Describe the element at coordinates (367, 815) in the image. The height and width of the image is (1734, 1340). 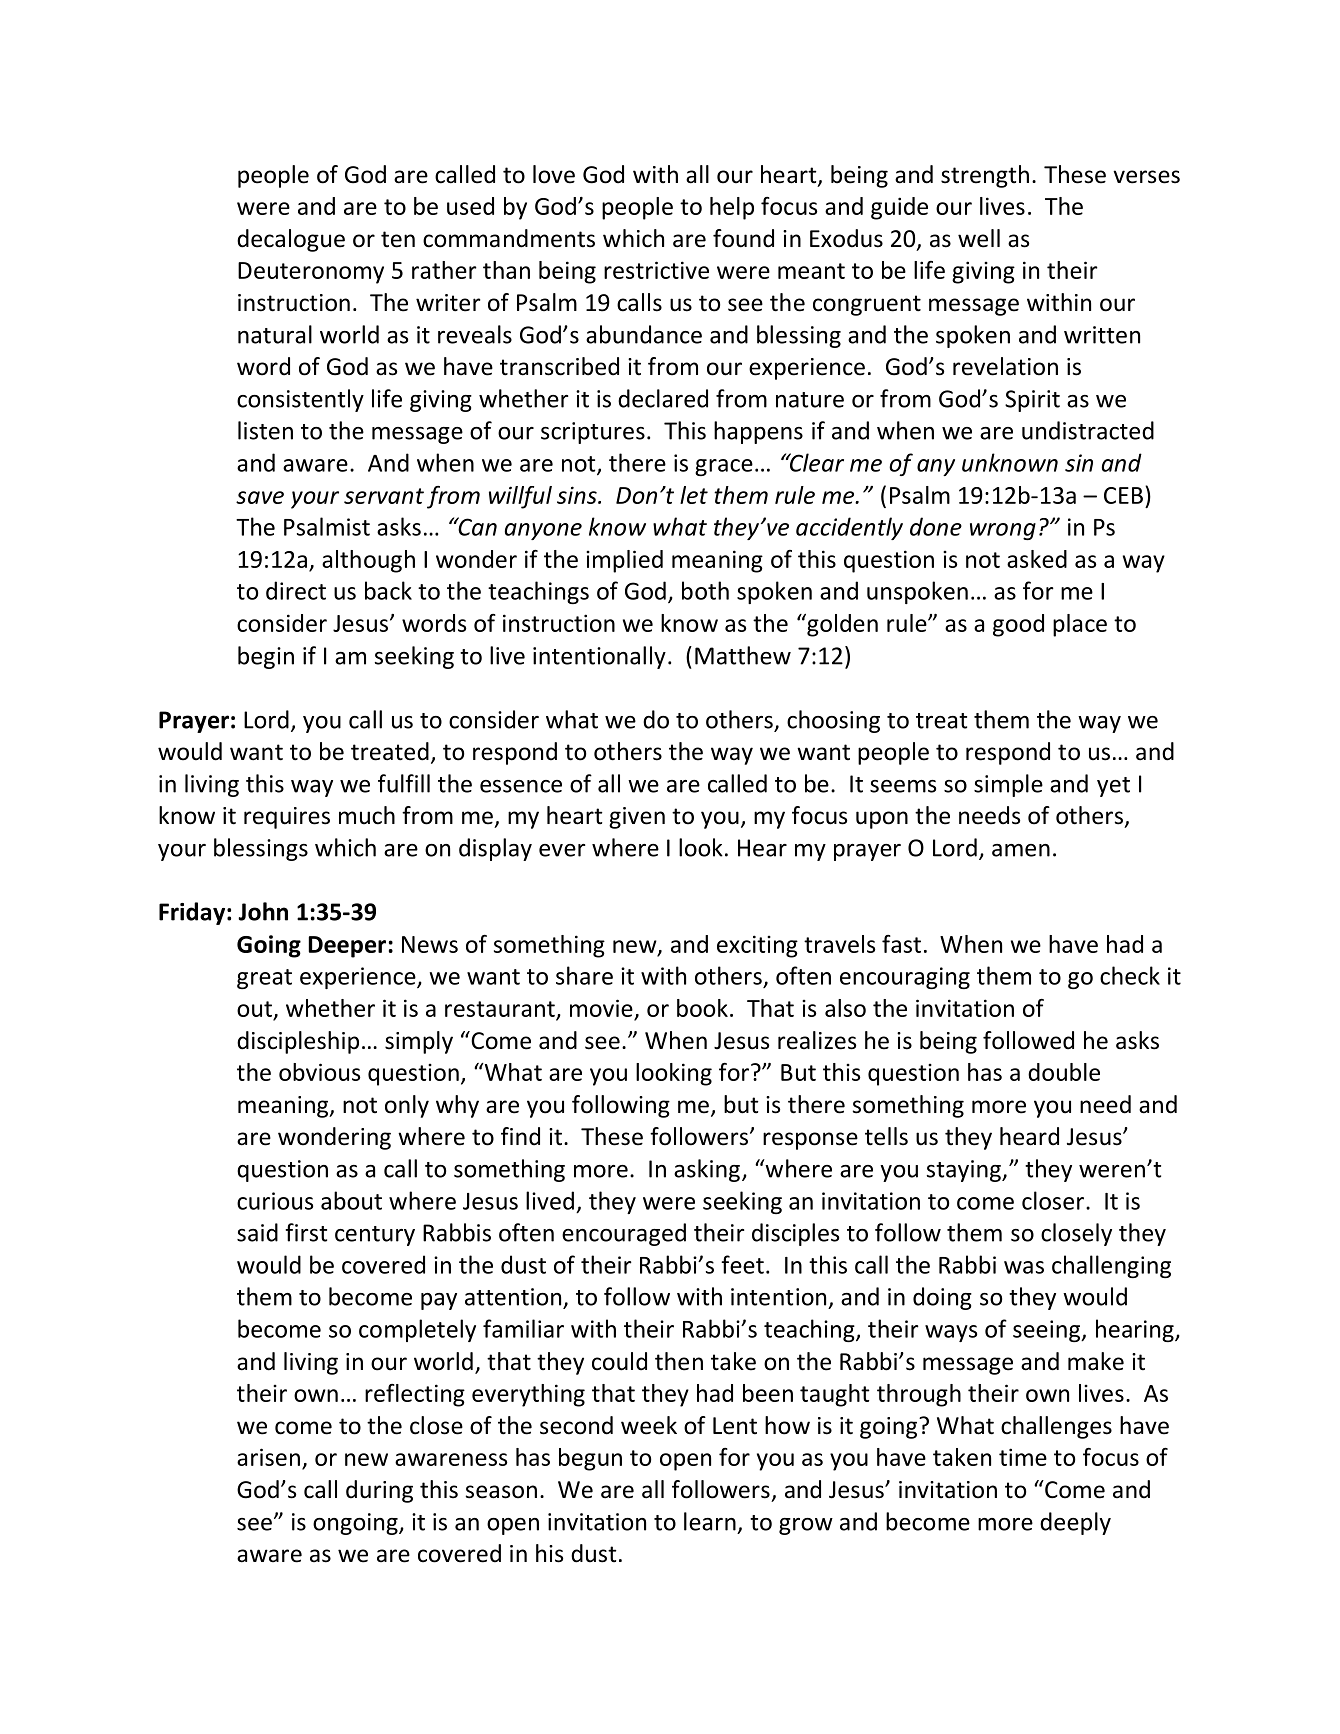
I see `much` at that location.
